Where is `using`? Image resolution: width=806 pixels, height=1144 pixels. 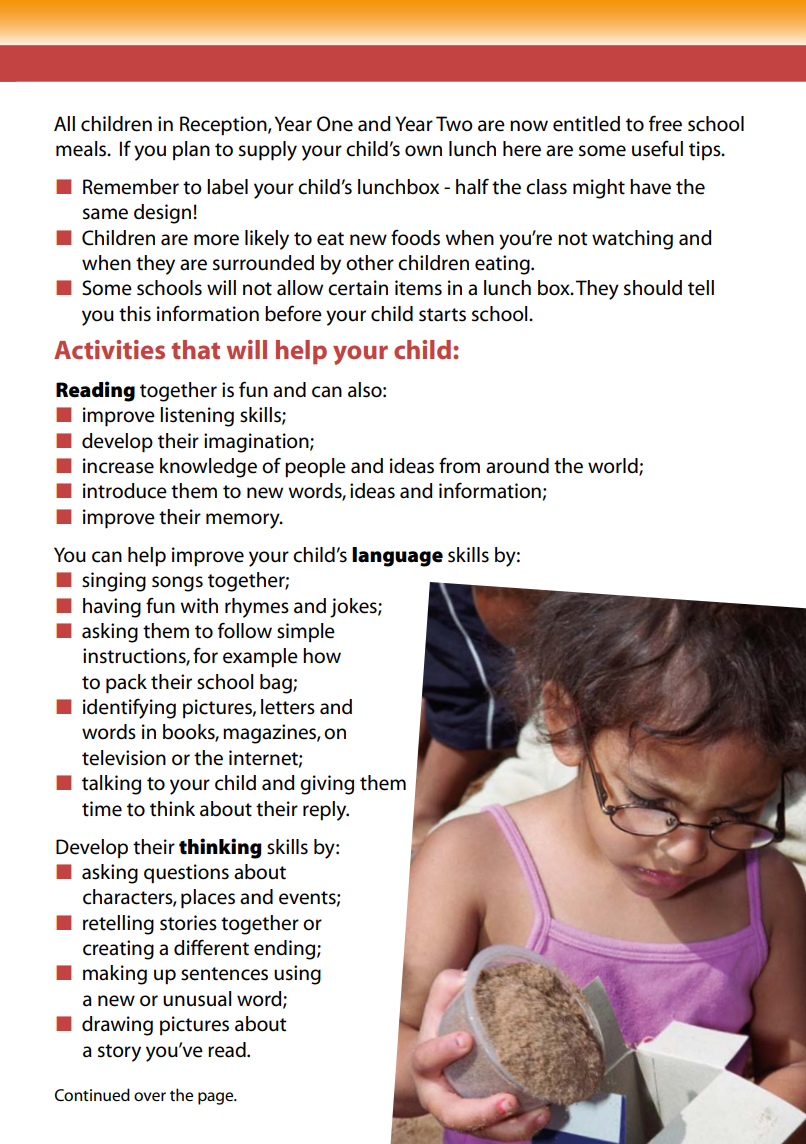 using is located at coordinates (297, 975).
